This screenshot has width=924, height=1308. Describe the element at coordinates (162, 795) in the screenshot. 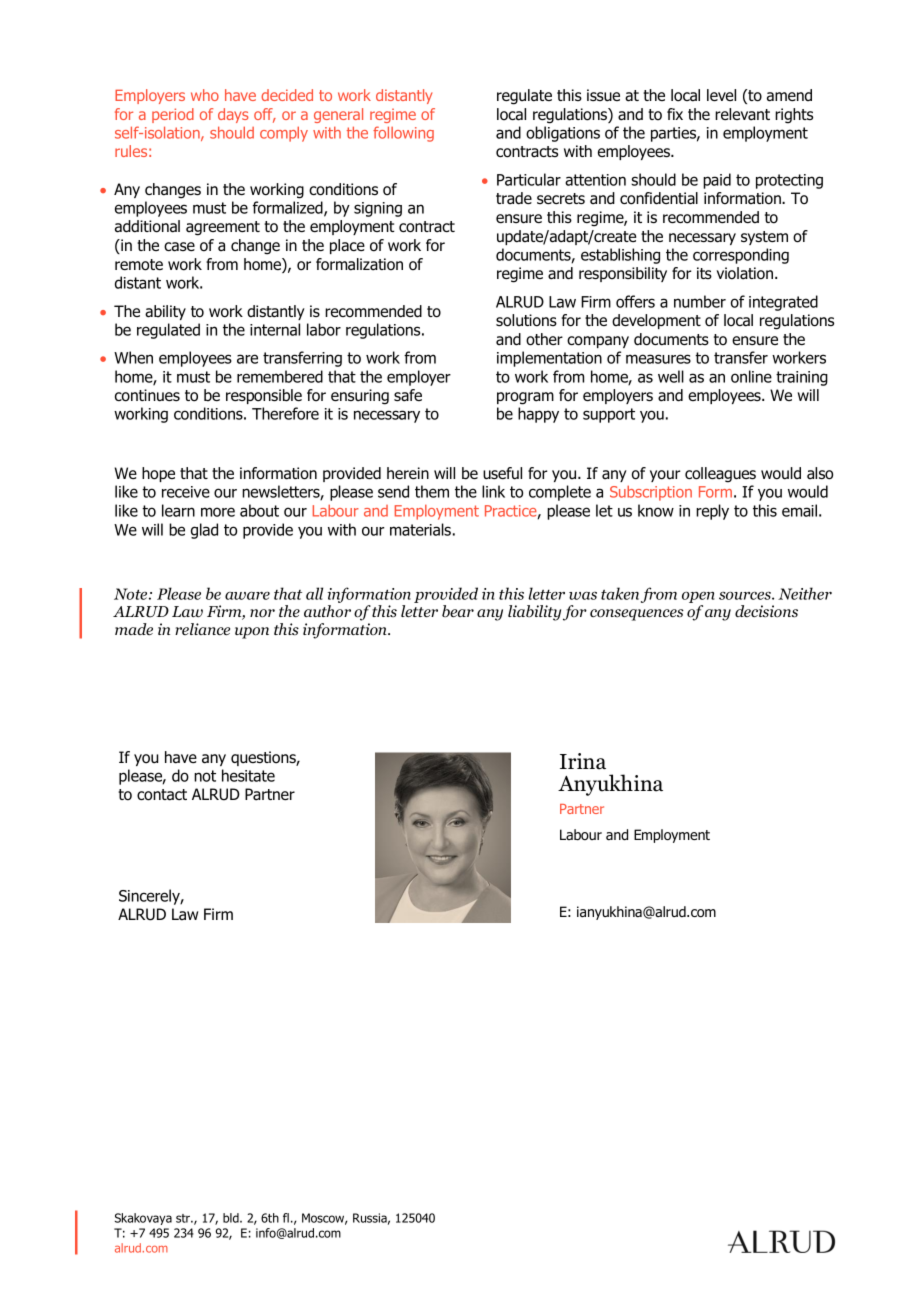

I see `contact` at that location.
